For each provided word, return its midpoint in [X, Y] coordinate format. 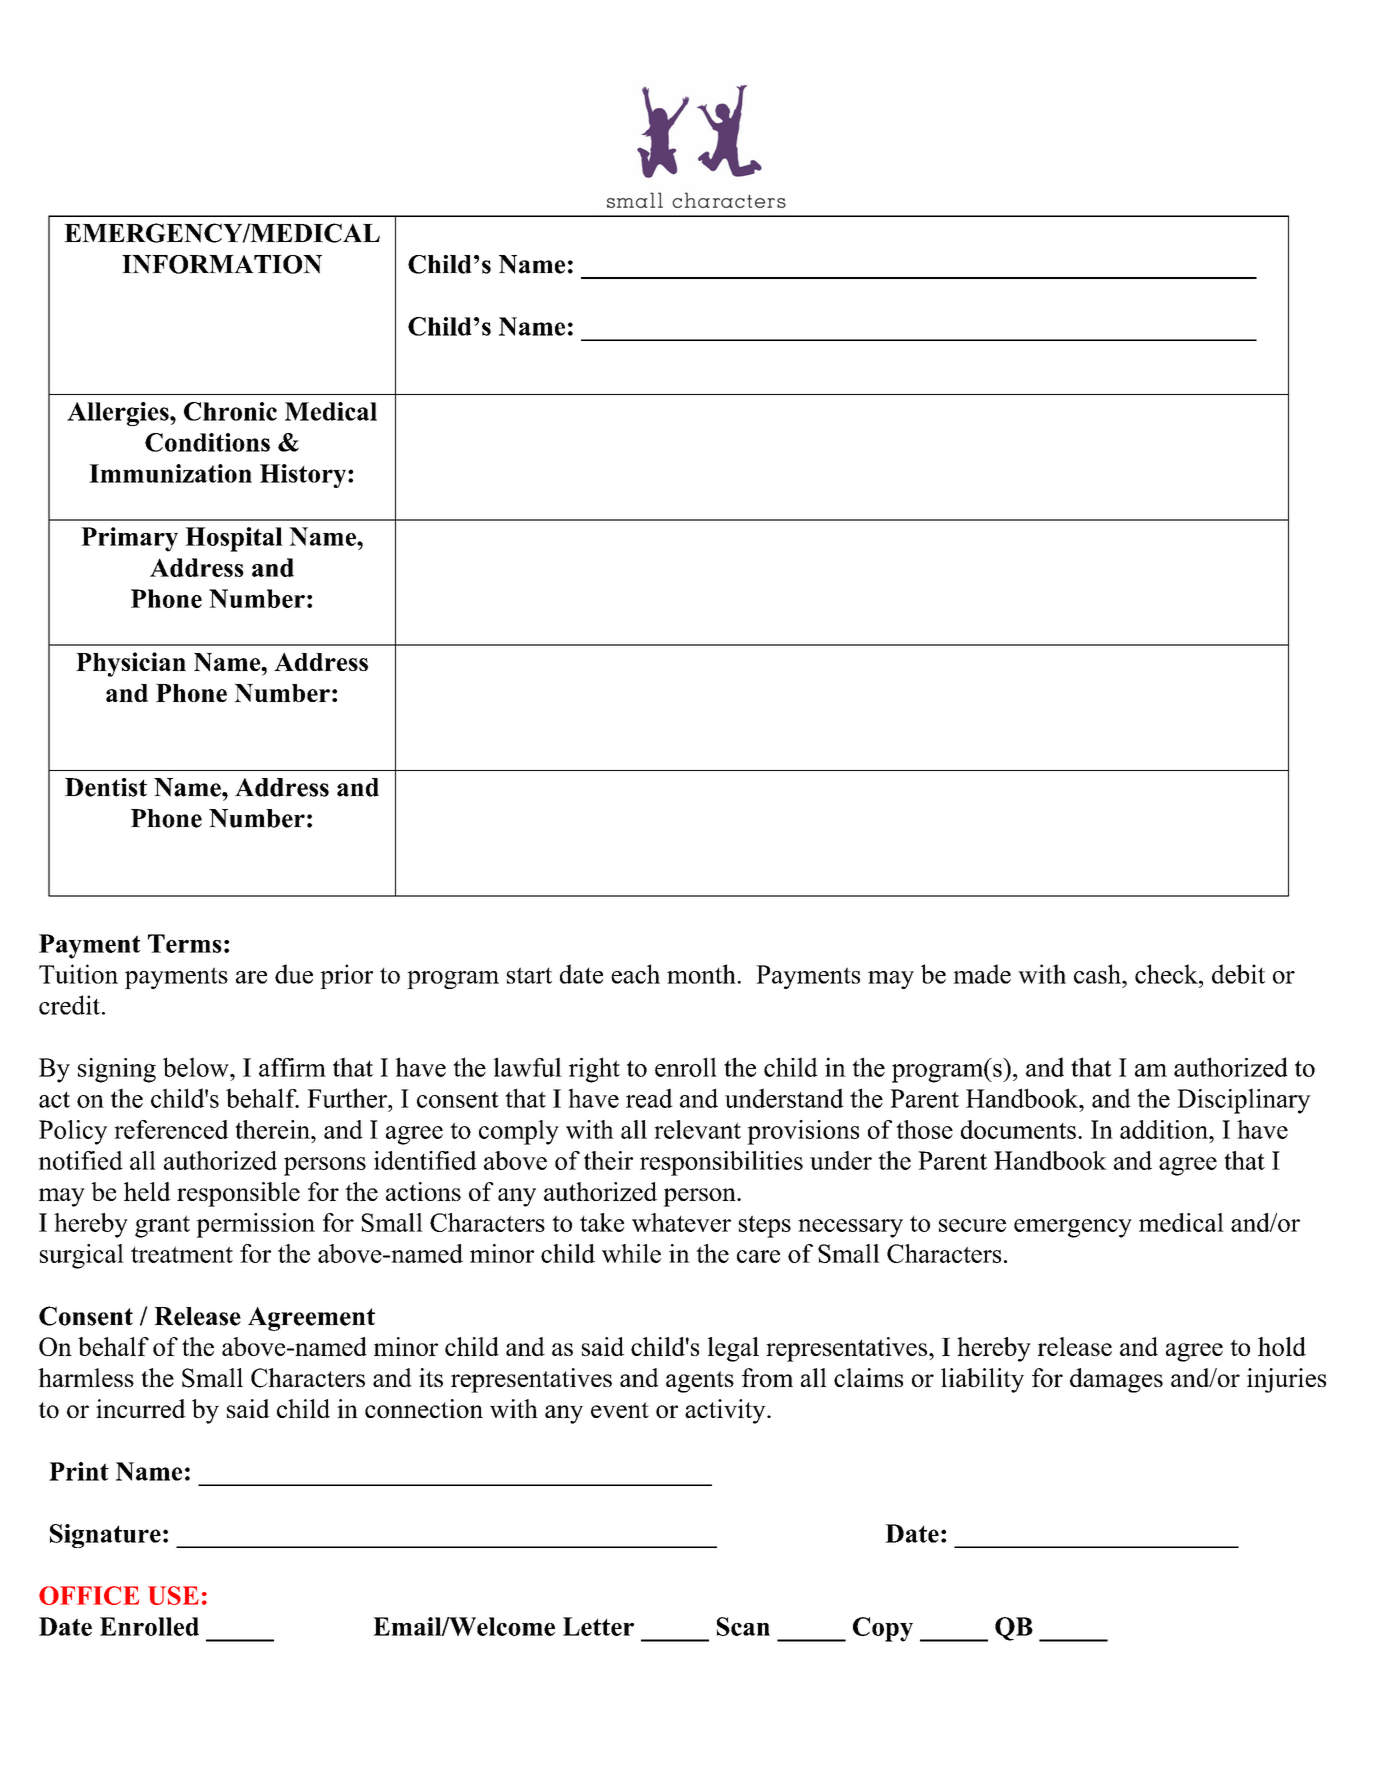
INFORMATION [222, 264]
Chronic [230, 411]
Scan [743, 1626]
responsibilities [721, 1163]
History [304, 476]
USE [173, 1595]
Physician [131, 664]
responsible [238, 1194]
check [1167, 974]
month [701, 974]
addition [1165, 1129]
